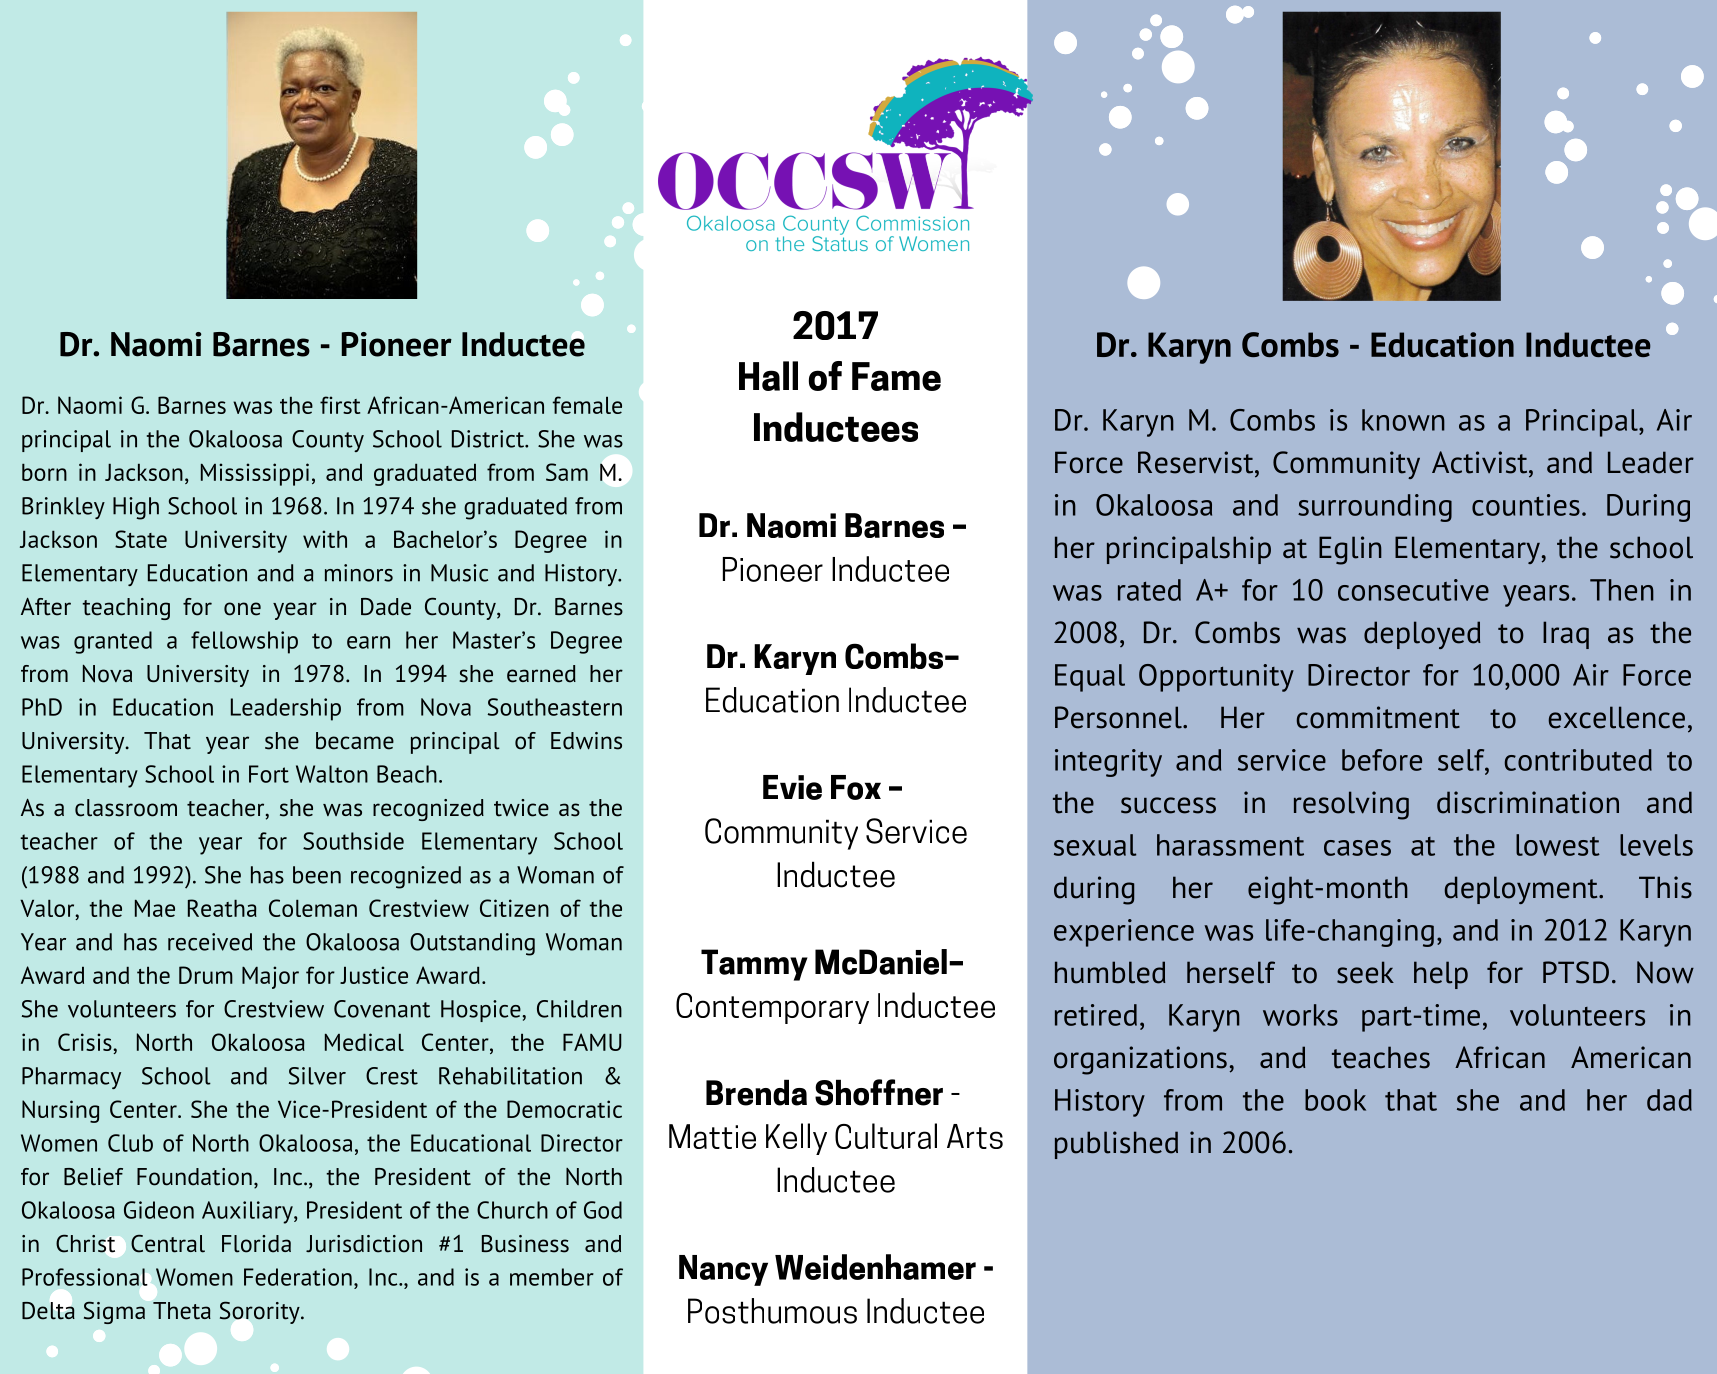 The width and height of the screenshot is (1717, 1374). What do you see at coordinates (1378, 717) in the screenshot?
I see `commitment` at bounding box center [1378, 717].
